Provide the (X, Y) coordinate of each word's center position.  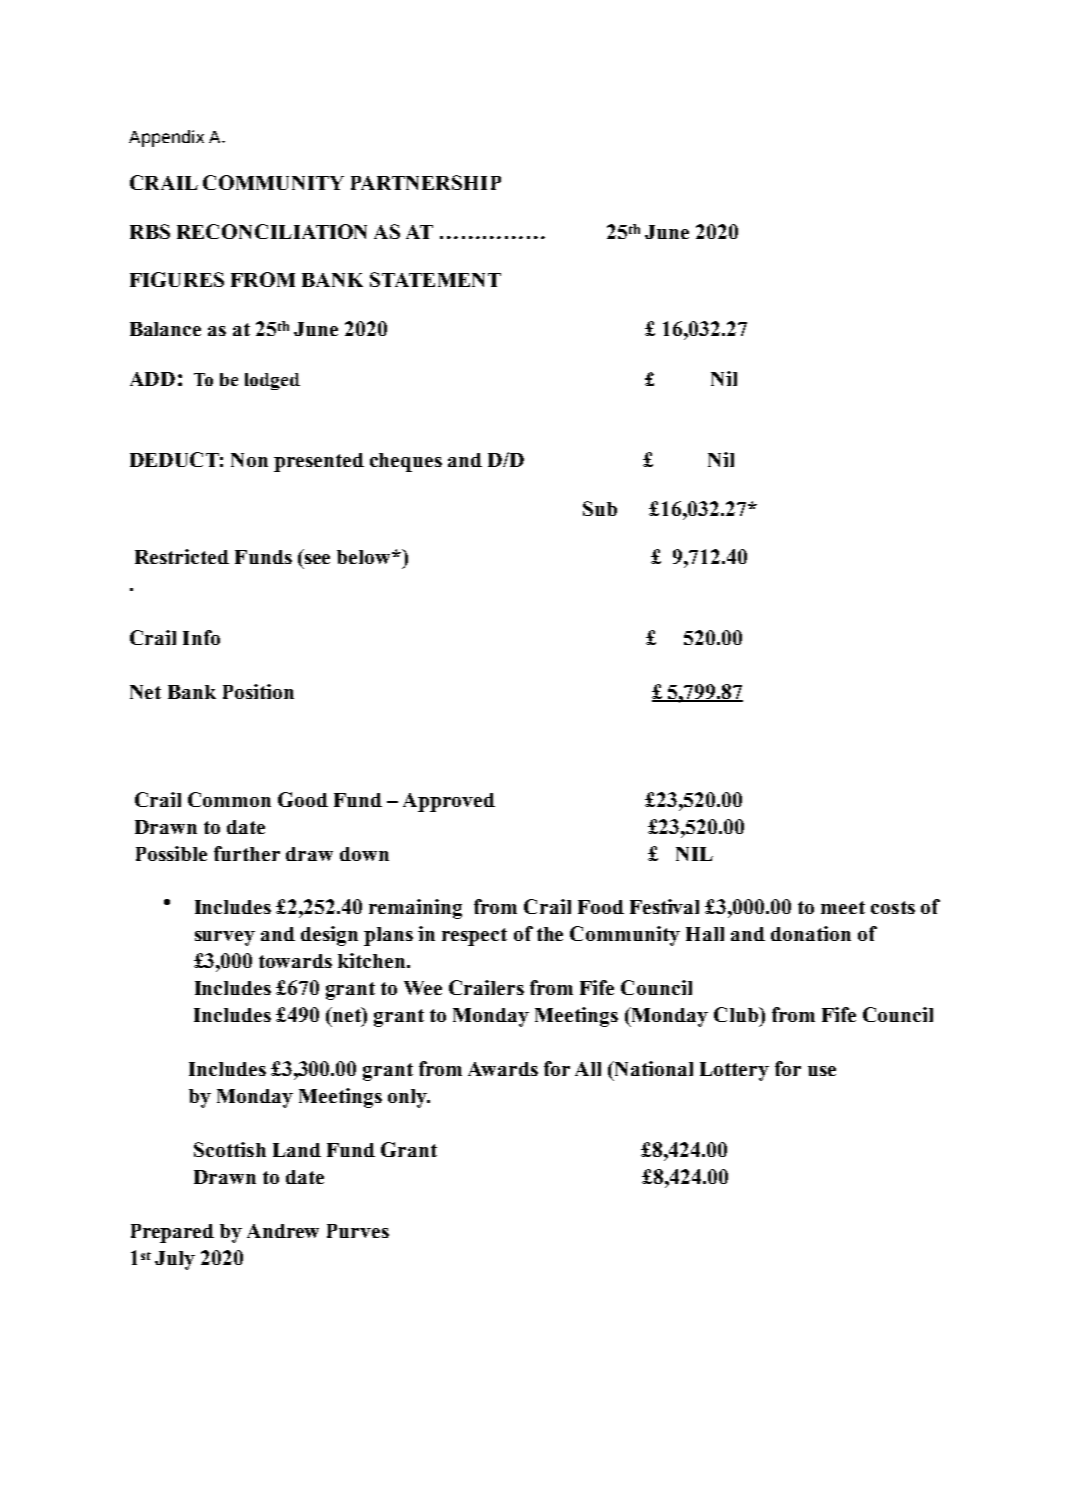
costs (893, 907)
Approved (449, 802)
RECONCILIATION (272, 231)
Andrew (283, 1231)
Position (258, 691)
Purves (358, 1231)
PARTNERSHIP (426, 182)
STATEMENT (435, 279)
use (822, 1071)
